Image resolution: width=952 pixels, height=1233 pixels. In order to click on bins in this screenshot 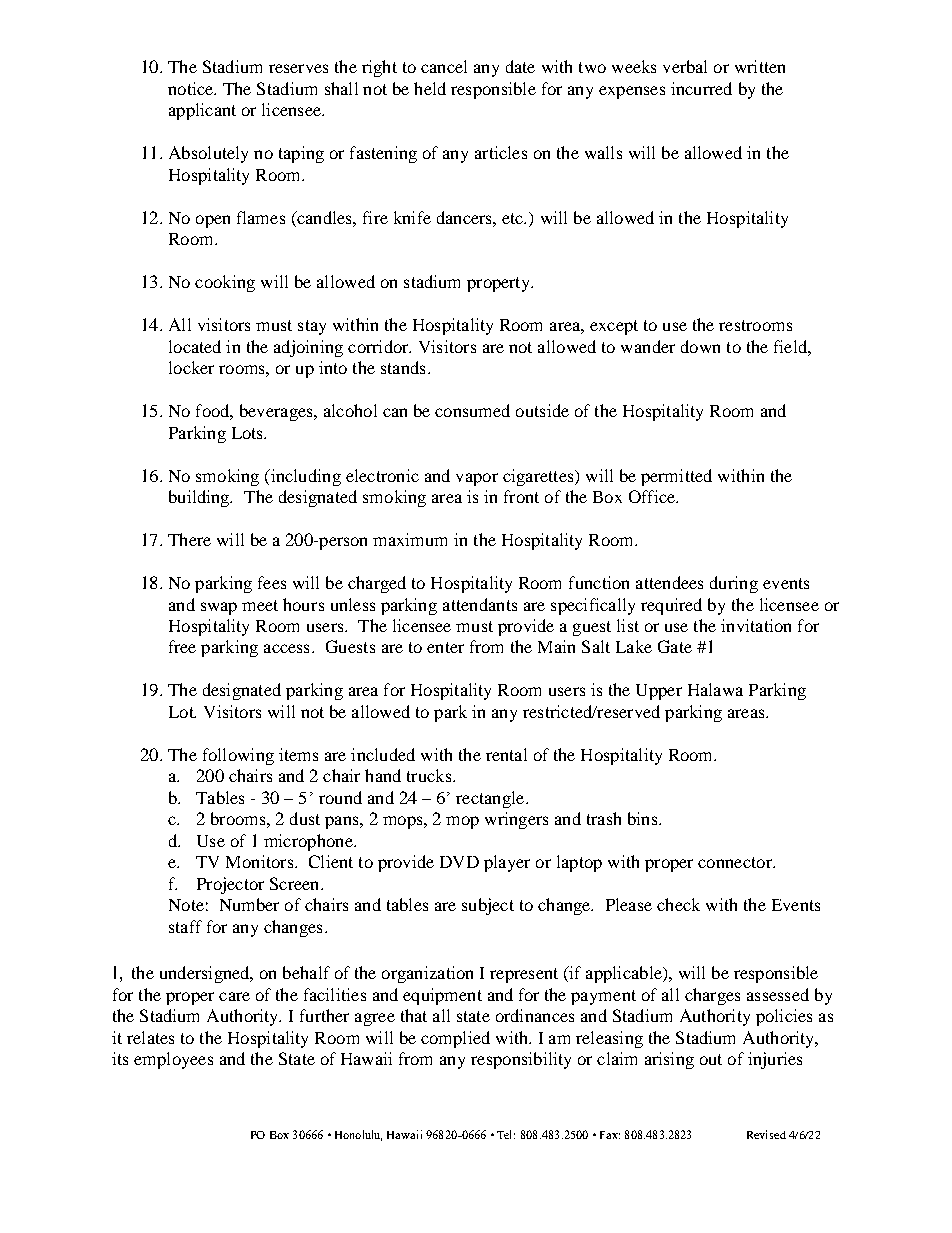, I will do `click(644, 818)`.
